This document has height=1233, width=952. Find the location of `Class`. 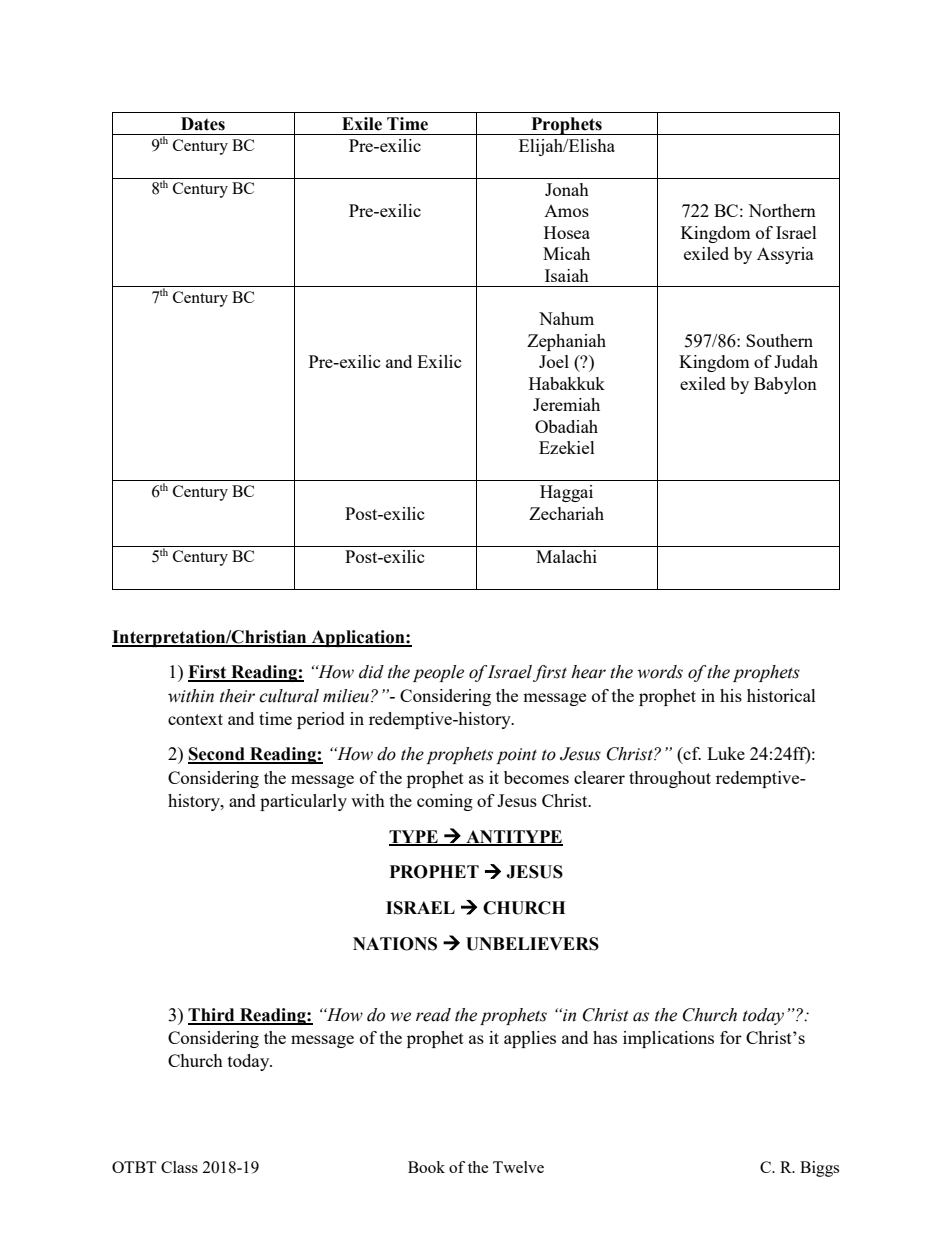

Class is located at coordinates (179, 1167).
